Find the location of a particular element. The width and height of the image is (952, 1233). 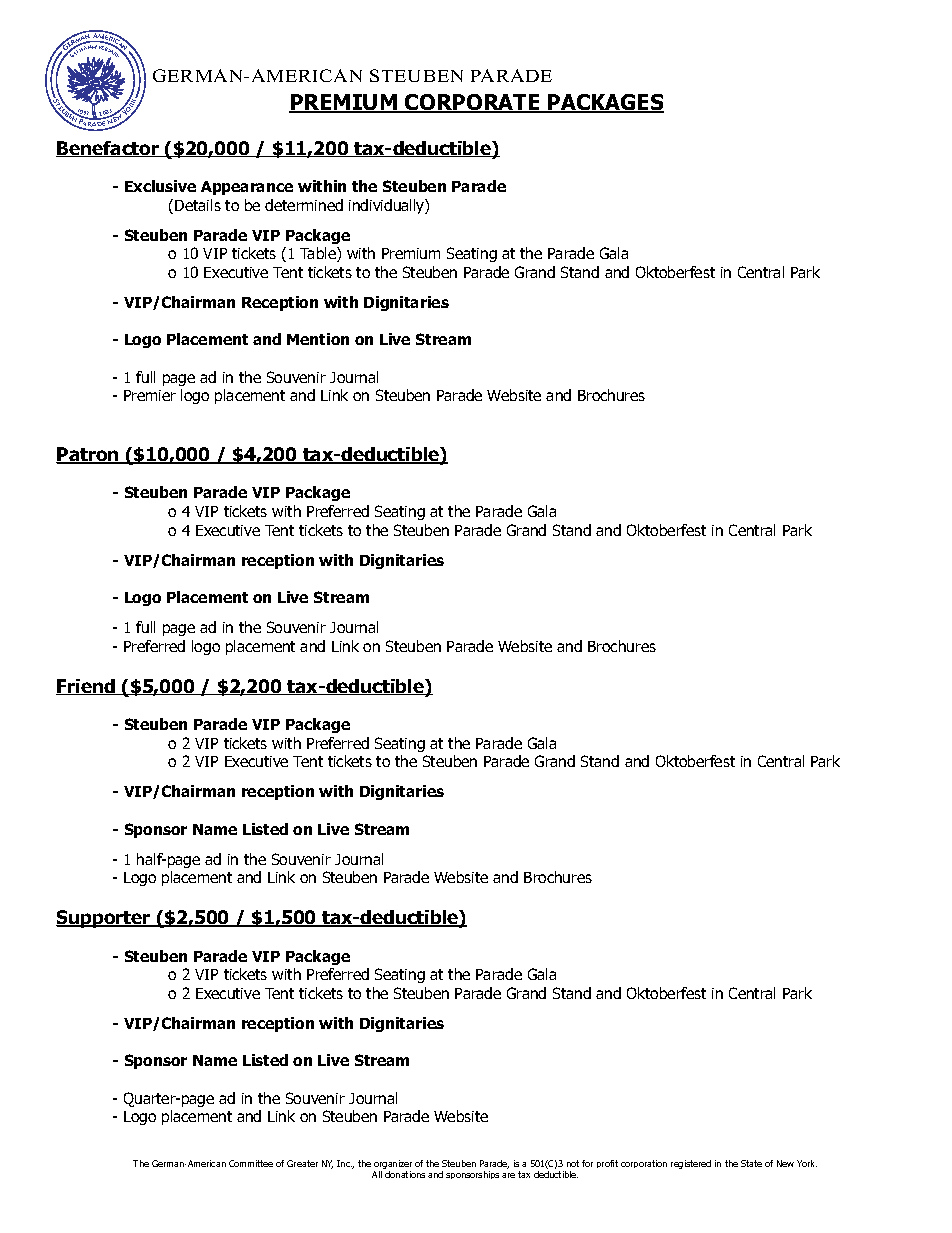

Friend is located at coordinates (86, 687).
